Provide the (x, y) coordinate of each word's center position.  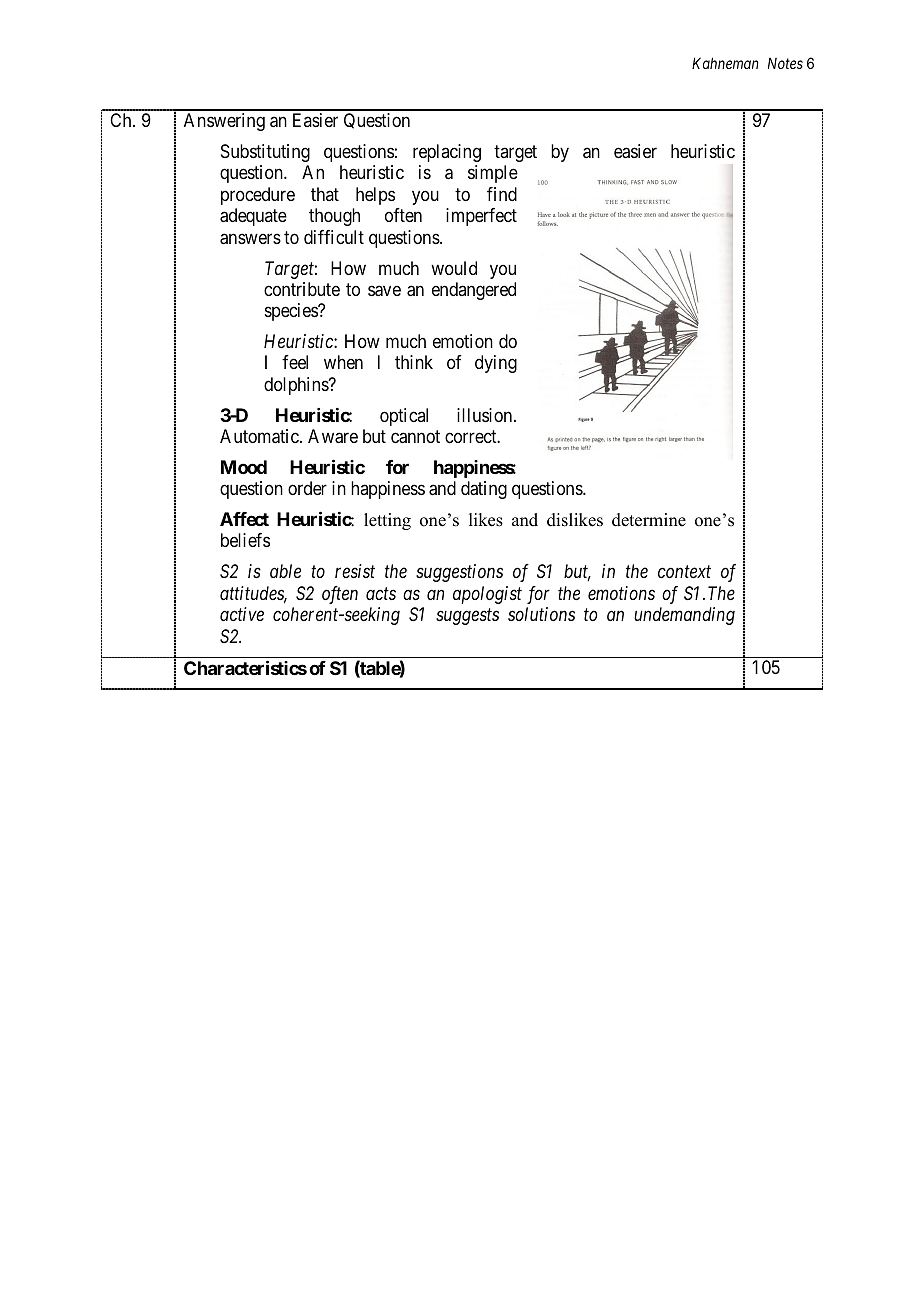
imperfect (481, 217)
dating (484, 490)
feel (295, 362)
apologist (487, 595)
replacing (447, 153)
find (502, 194)
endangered (474, 291)
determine (649, 520)
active (242, 614)
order (307, 488)
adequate (253, 217)
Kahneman (725, 63)
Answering (224, 122)
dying (496, 364)
